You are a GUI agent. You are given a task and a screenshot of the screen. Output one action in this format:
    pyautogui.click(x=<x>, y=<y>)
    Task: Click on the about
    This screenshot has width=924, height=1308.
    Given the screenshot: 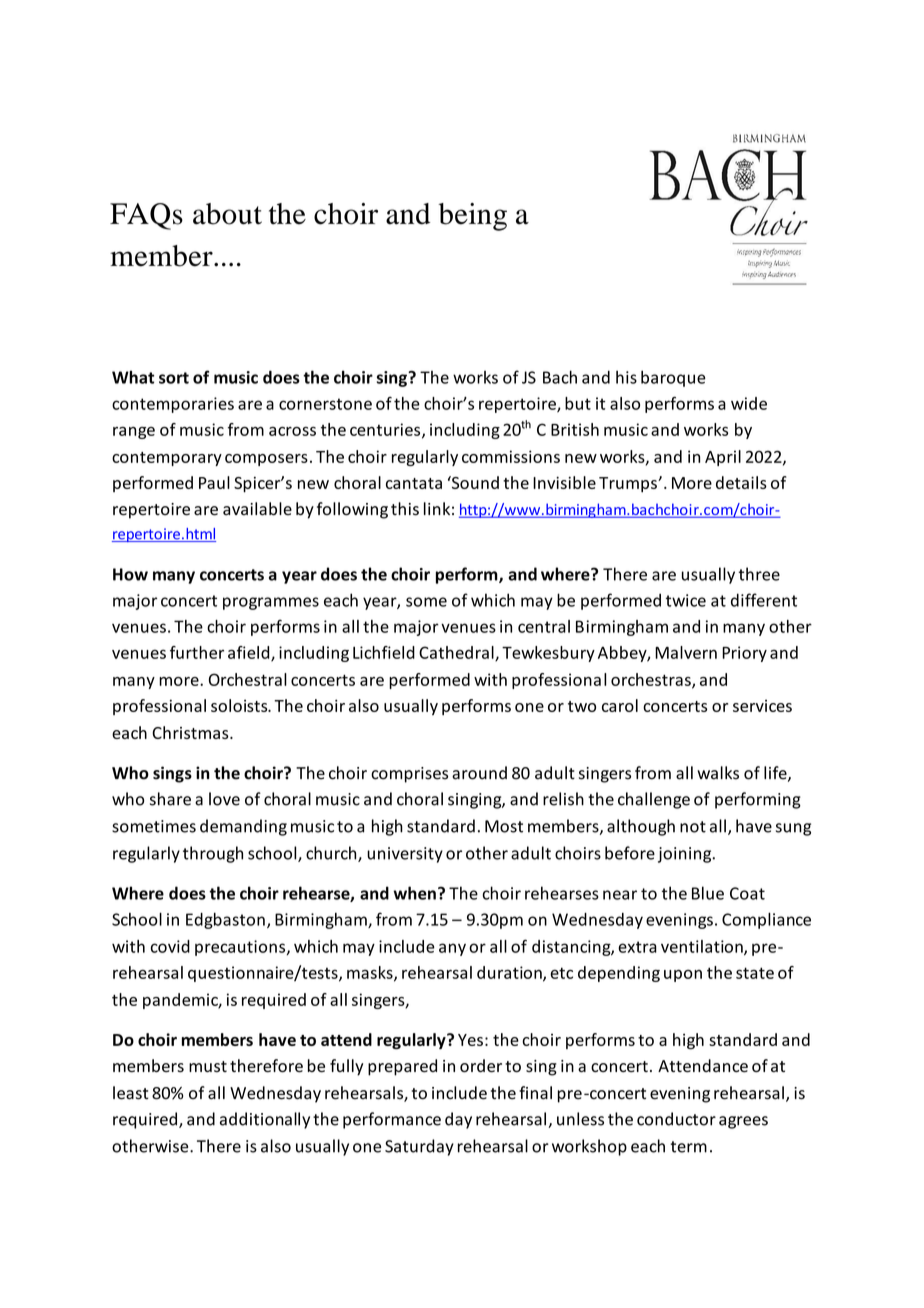 What is the action you would take?
    pyautogui.click(x=227, y=214)
